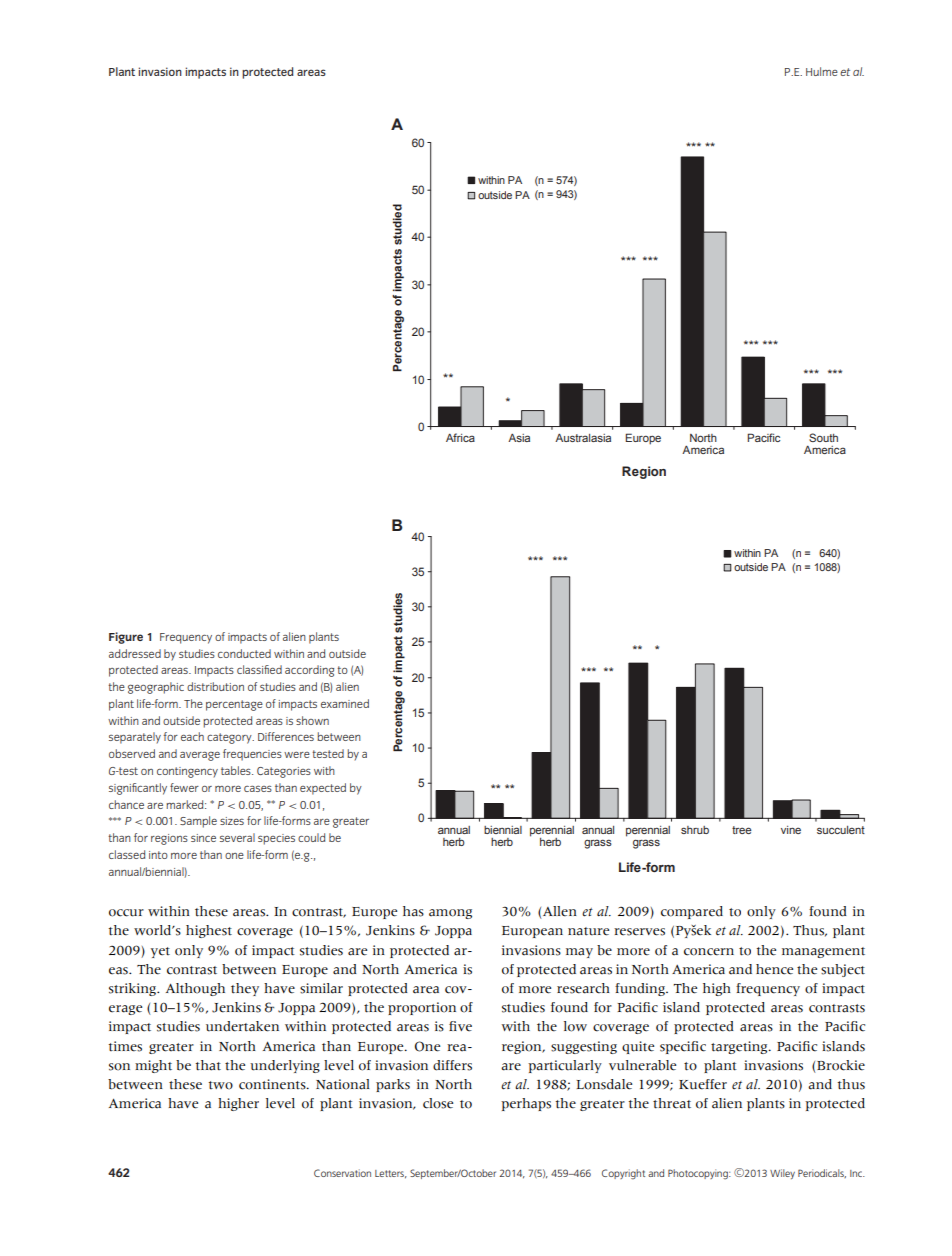 The width and height of the screenshot is (952, 1256). I want to click on Figure, so click(126, 638).
